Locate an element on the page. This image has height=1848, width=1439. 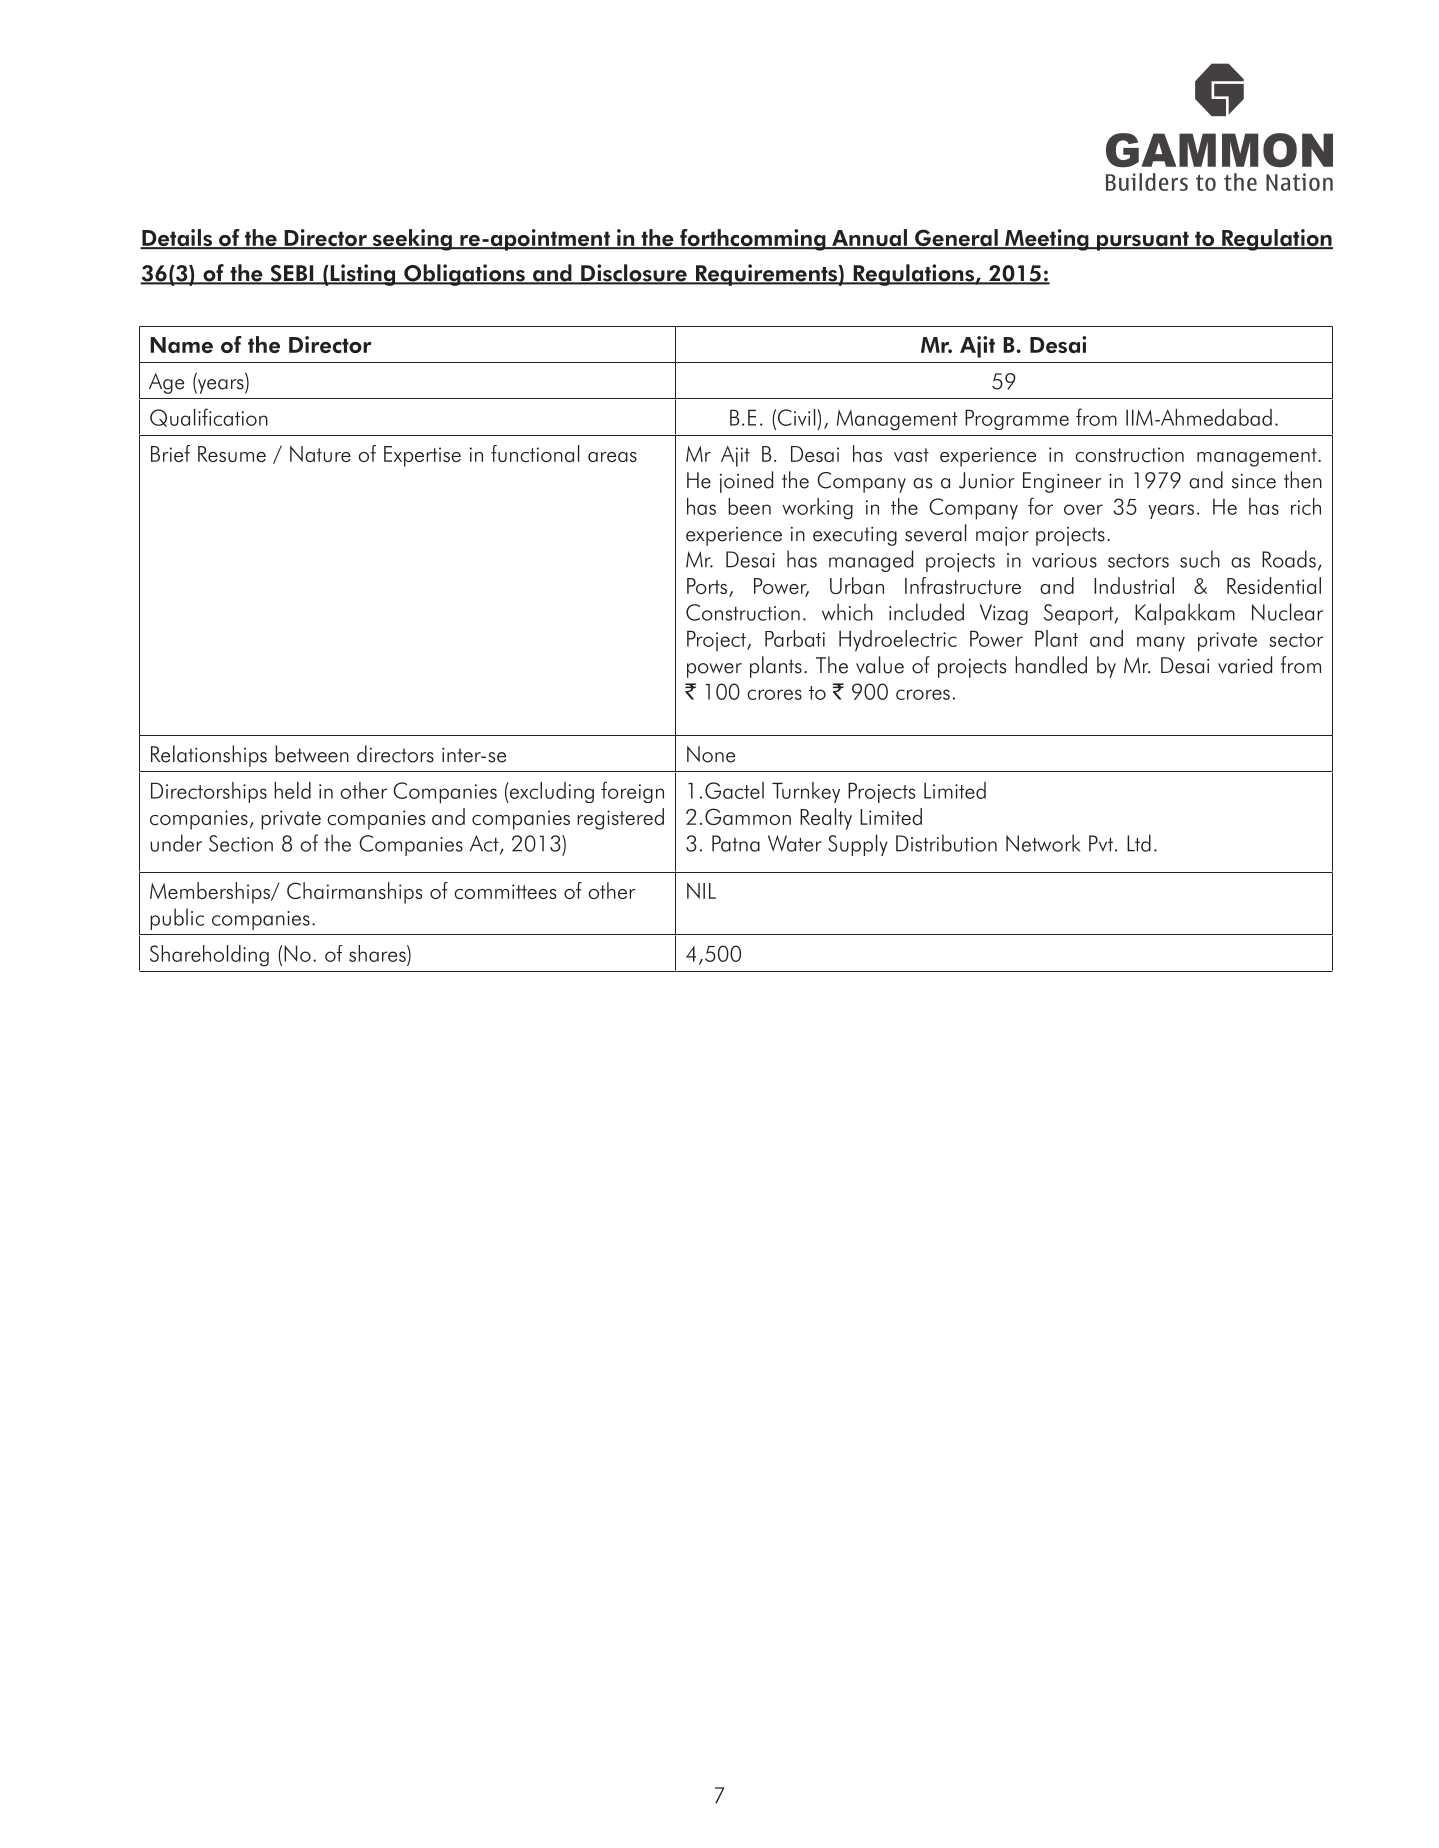
SEBI is located at coordinates (292, 274).
